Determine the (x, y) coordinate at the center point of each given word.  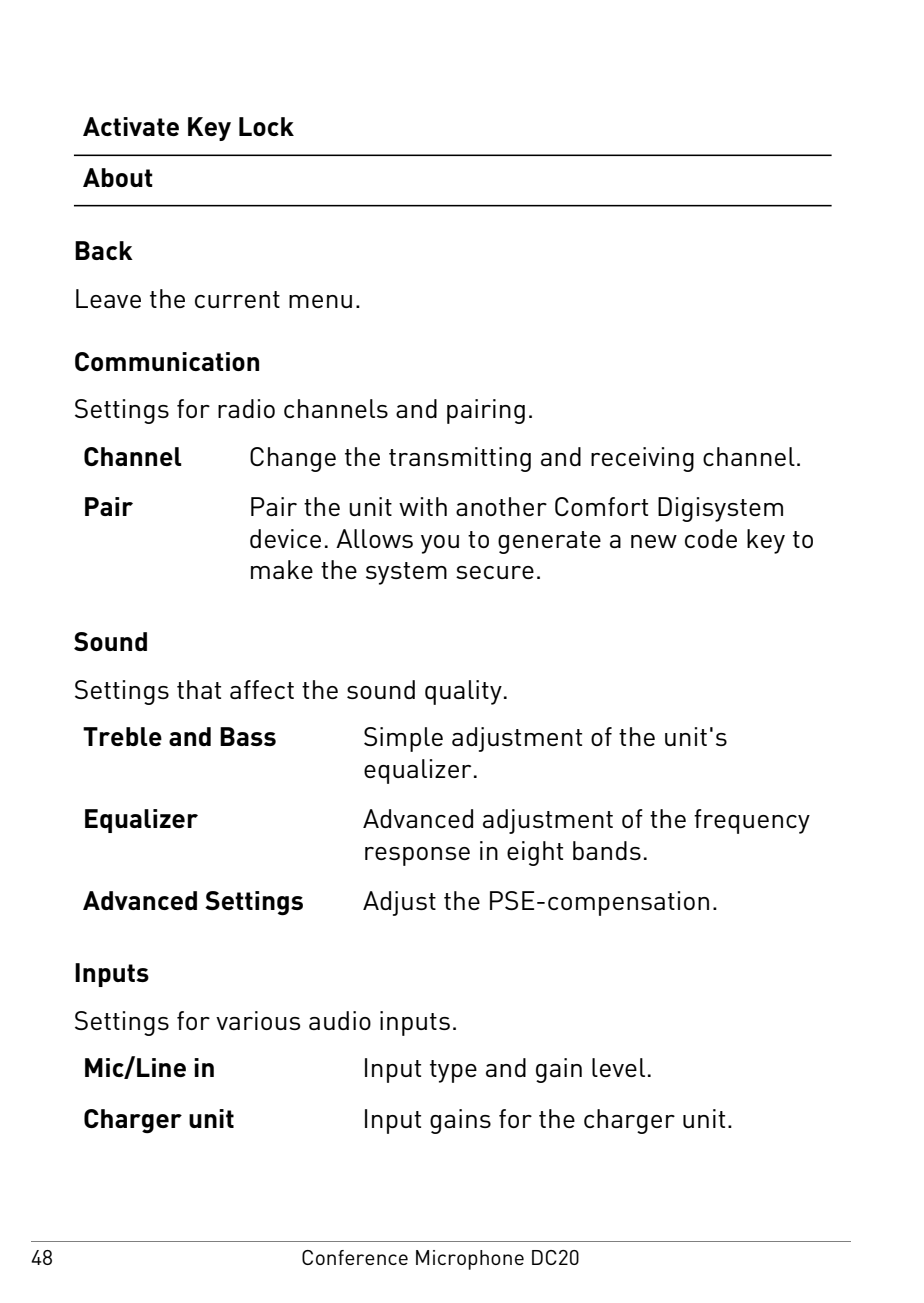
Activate (131, 126)
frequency (752, 821)
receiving (642, 459)
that (199, 689)
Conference (355, 1257)
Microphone (470, 1260)
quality (463, 692)
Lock (266, 126)
